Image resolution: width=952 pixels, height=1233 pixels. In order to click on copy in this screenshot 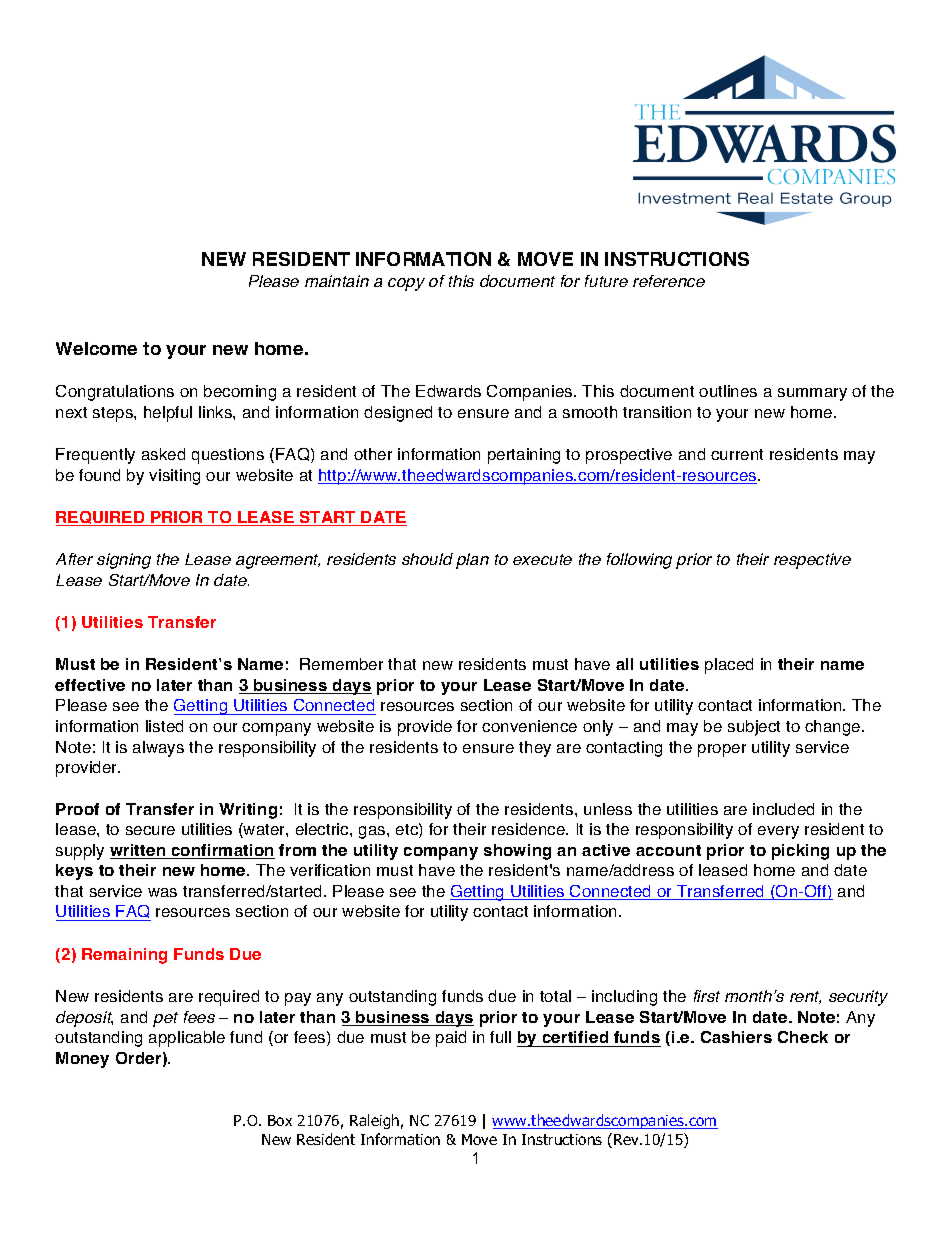, I will do `click(406, 284)`.
